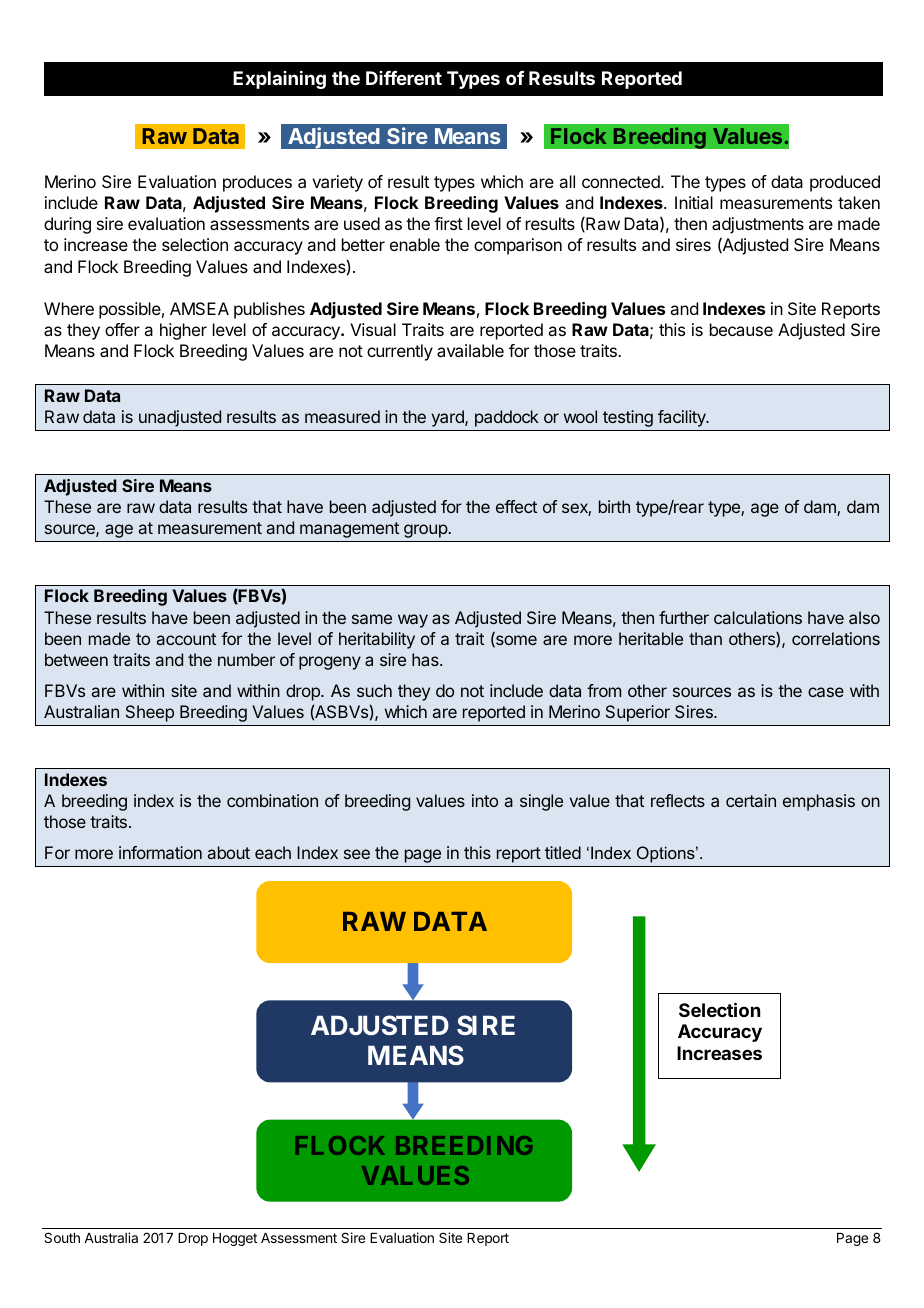  I want to click on because, so click(741, 329).
